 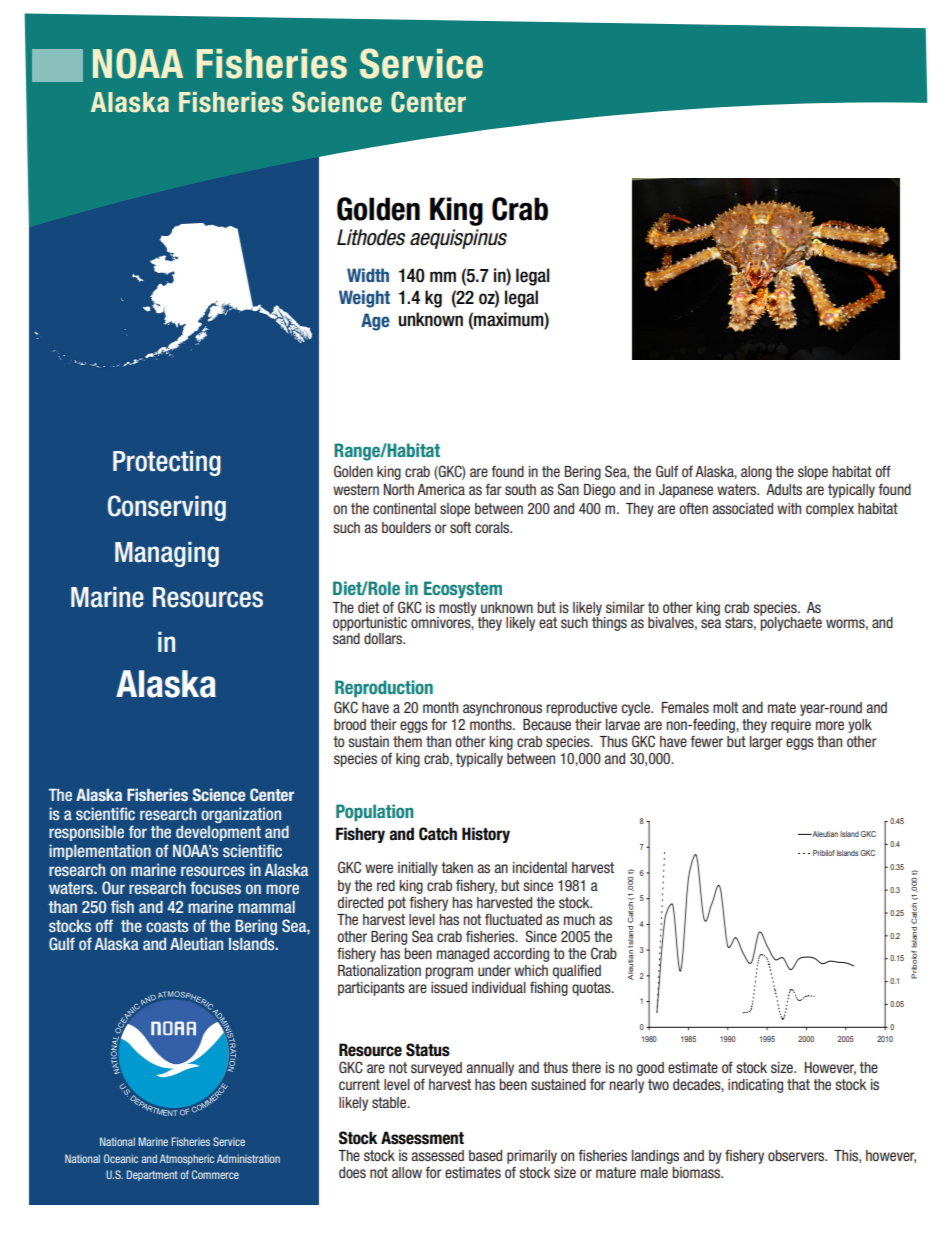 I want to click on soft, so click(x=460, y=527).
